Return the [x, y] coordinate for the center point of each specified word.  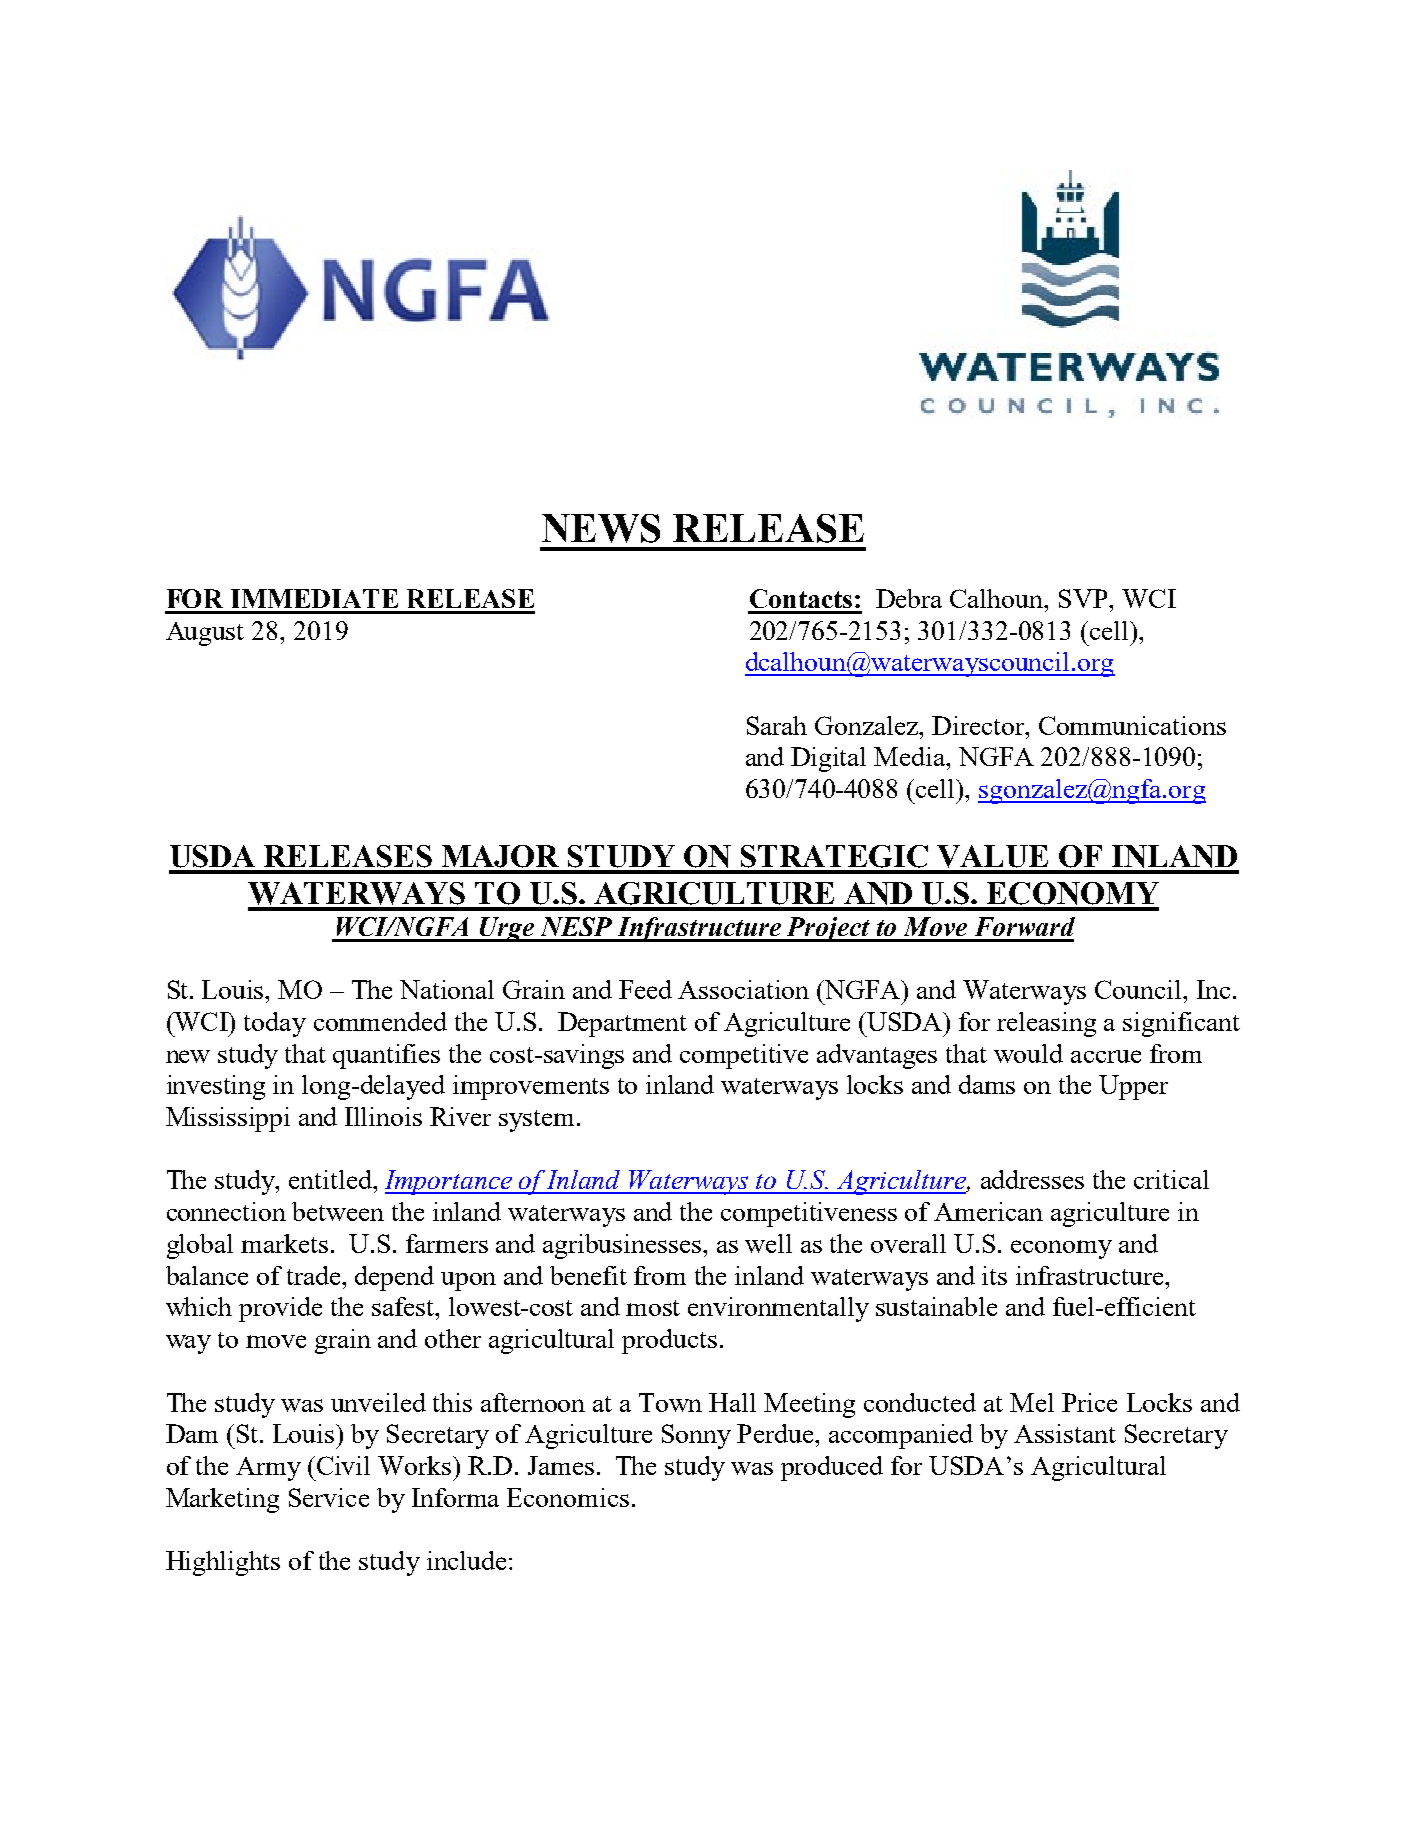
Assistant [1065, 1433]
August [205, 634]
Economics [568, 1497]
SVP [1084, 598]
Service [329, 1497]
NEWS [601, 528]
